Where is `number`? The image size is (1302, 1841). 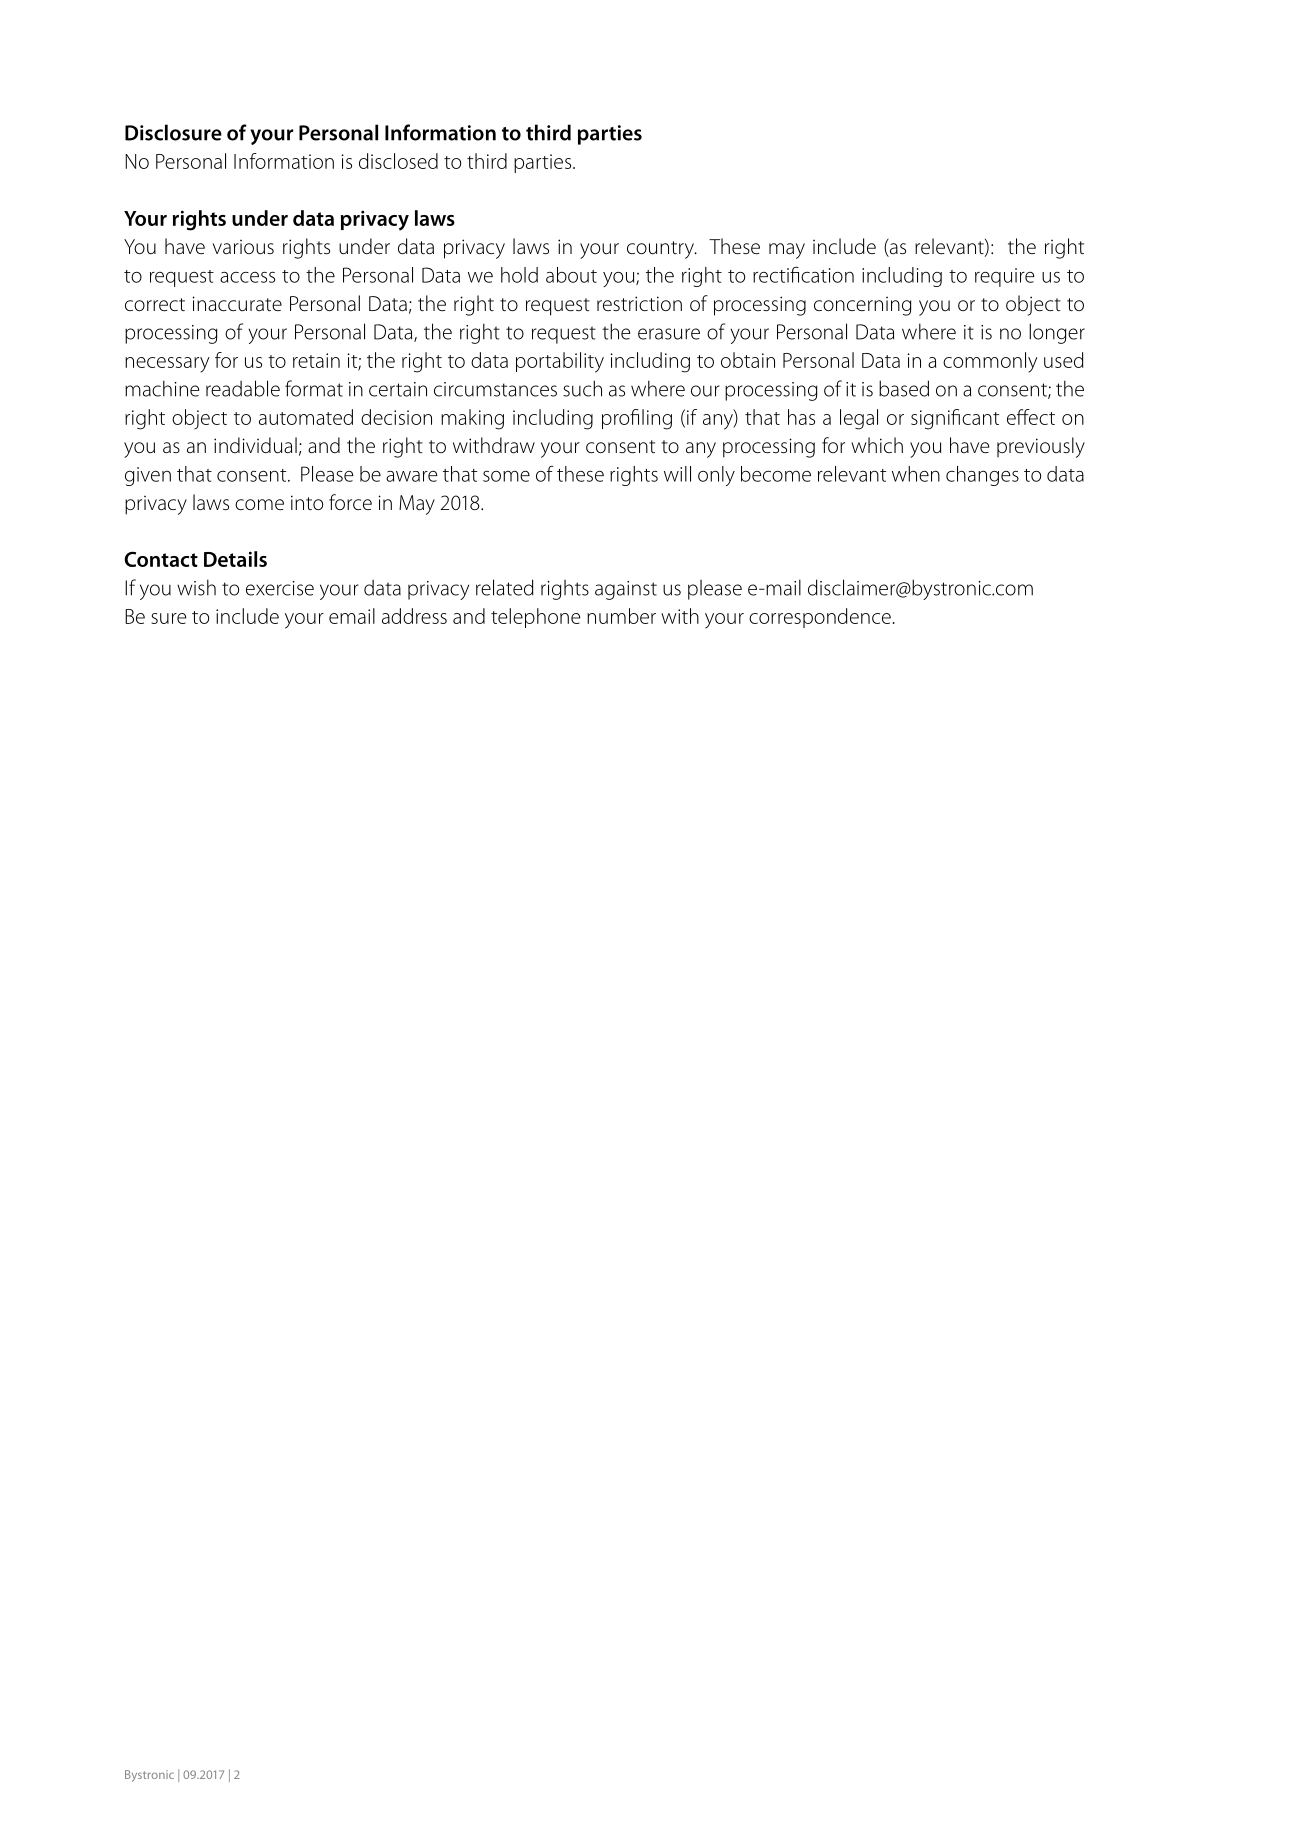 number is located at coordinates (621, 616).
